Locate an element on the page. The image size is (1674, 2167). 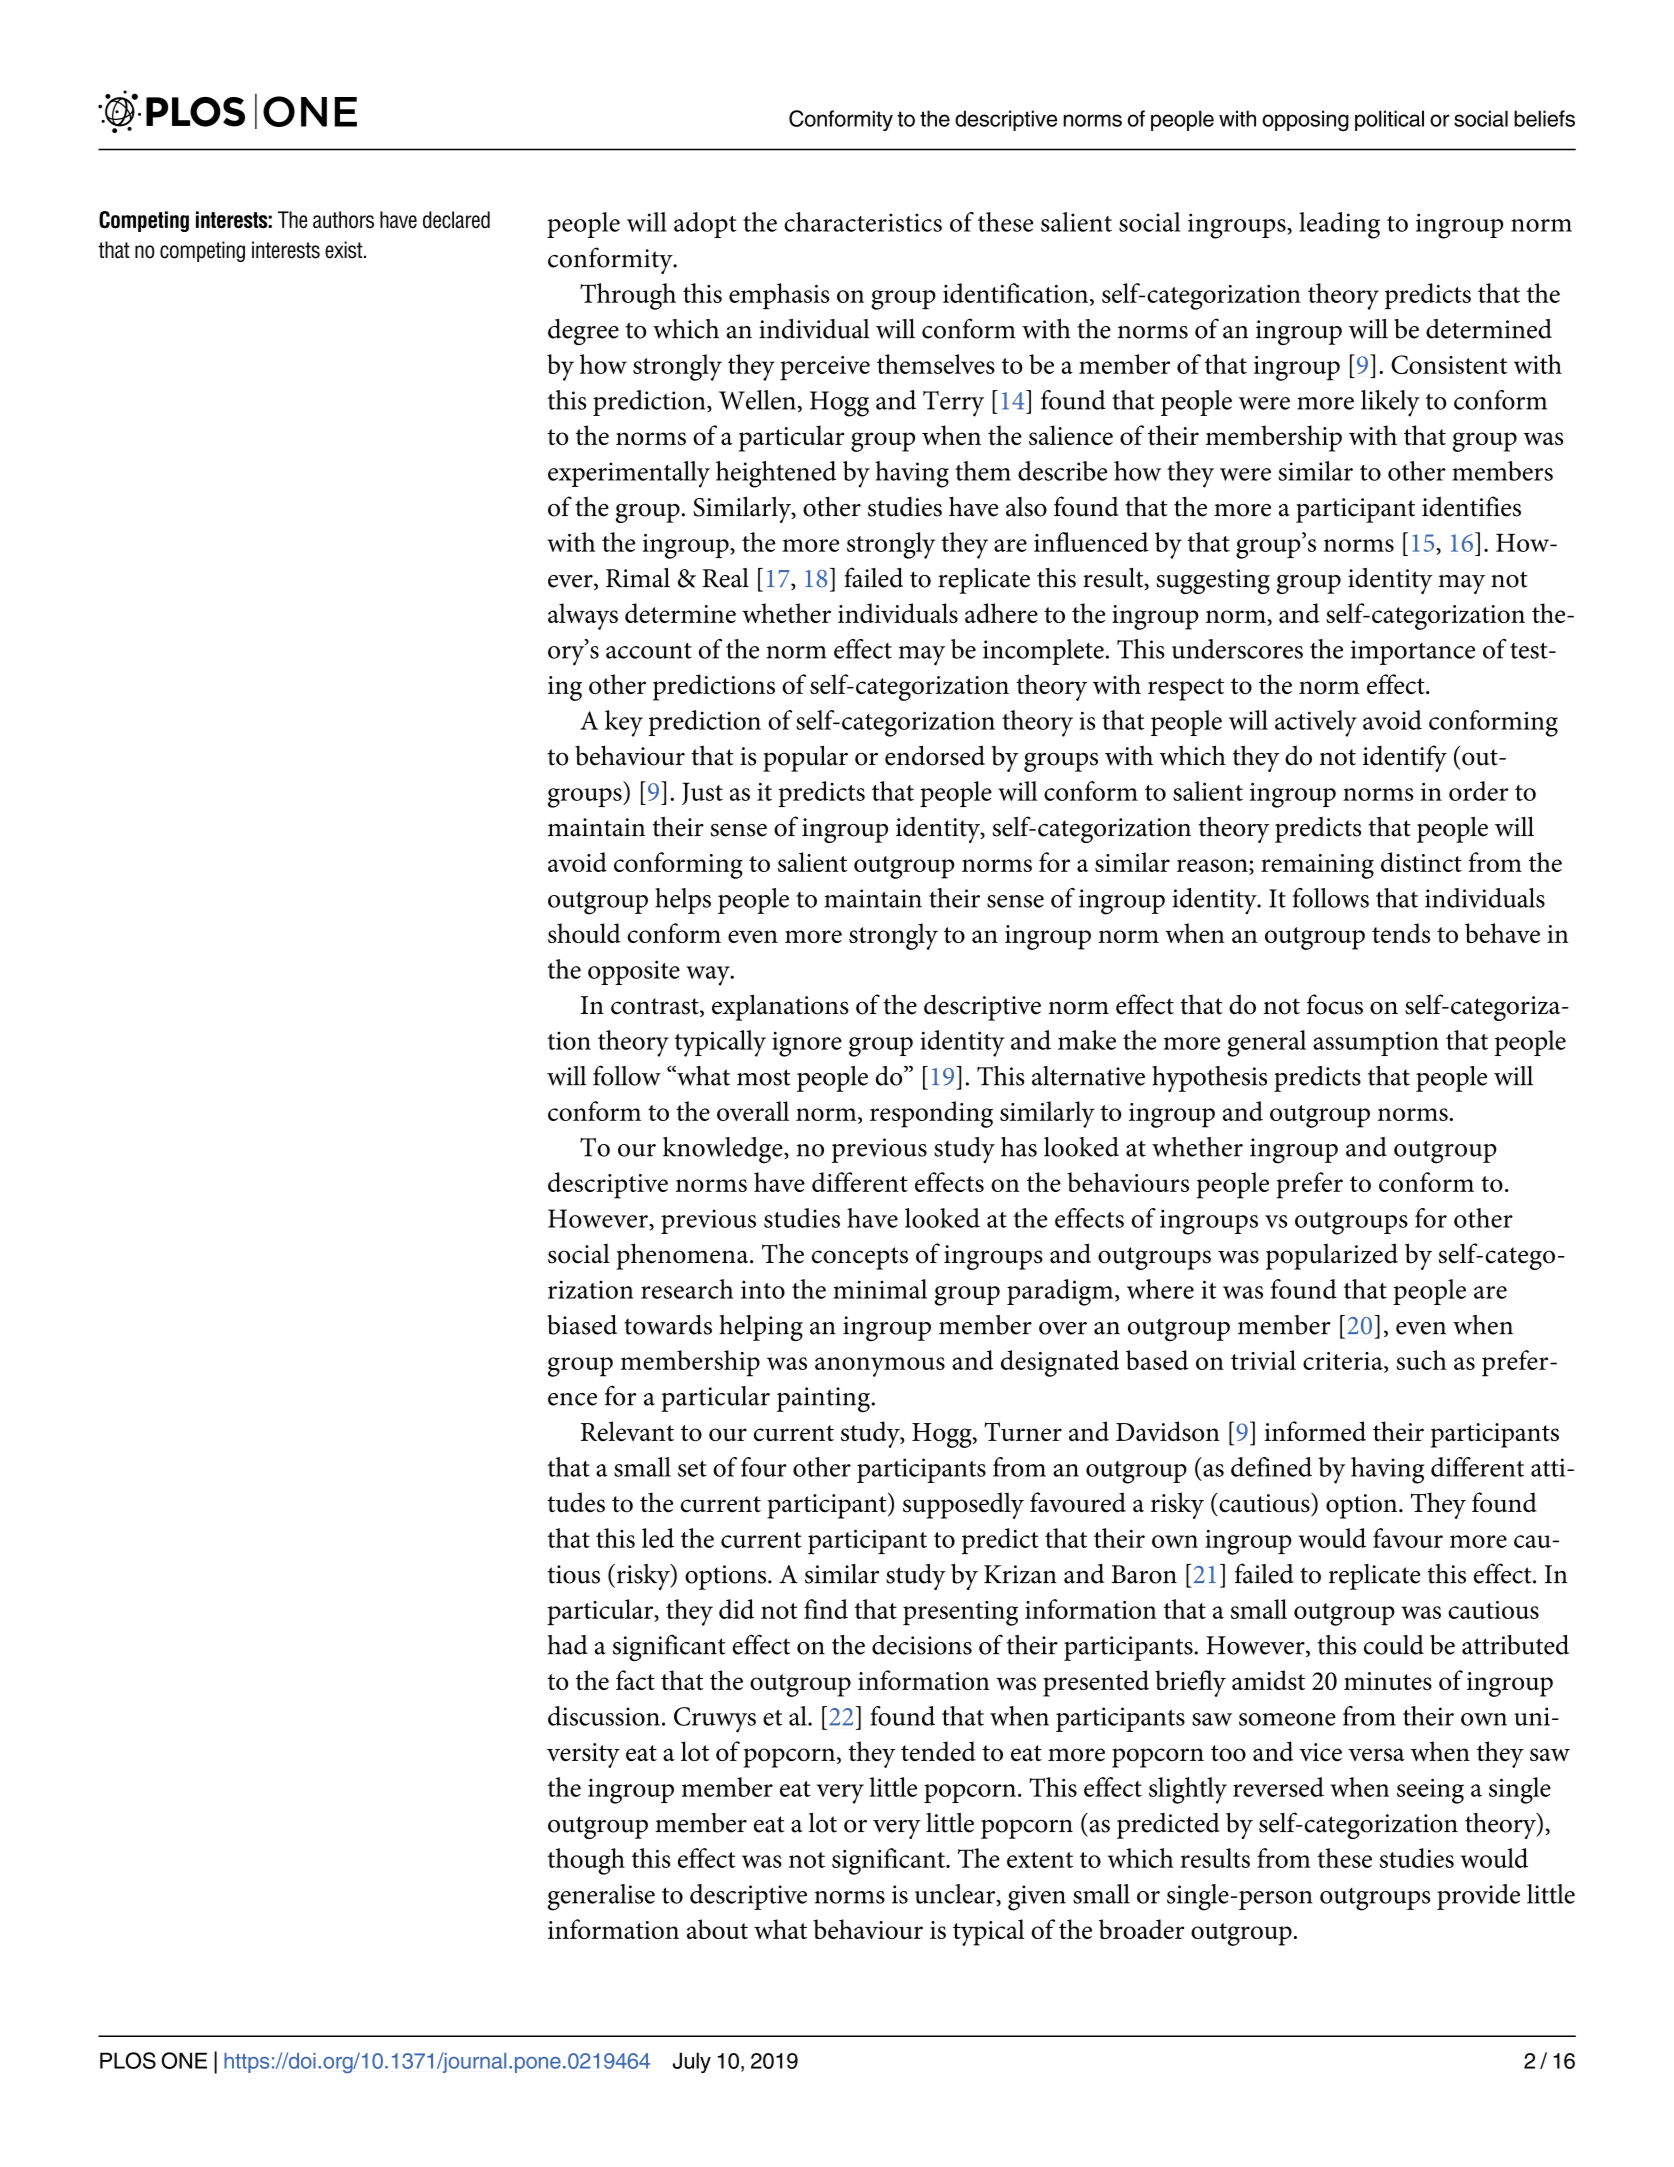
PLOS is located at coordinates (128, 2060).
